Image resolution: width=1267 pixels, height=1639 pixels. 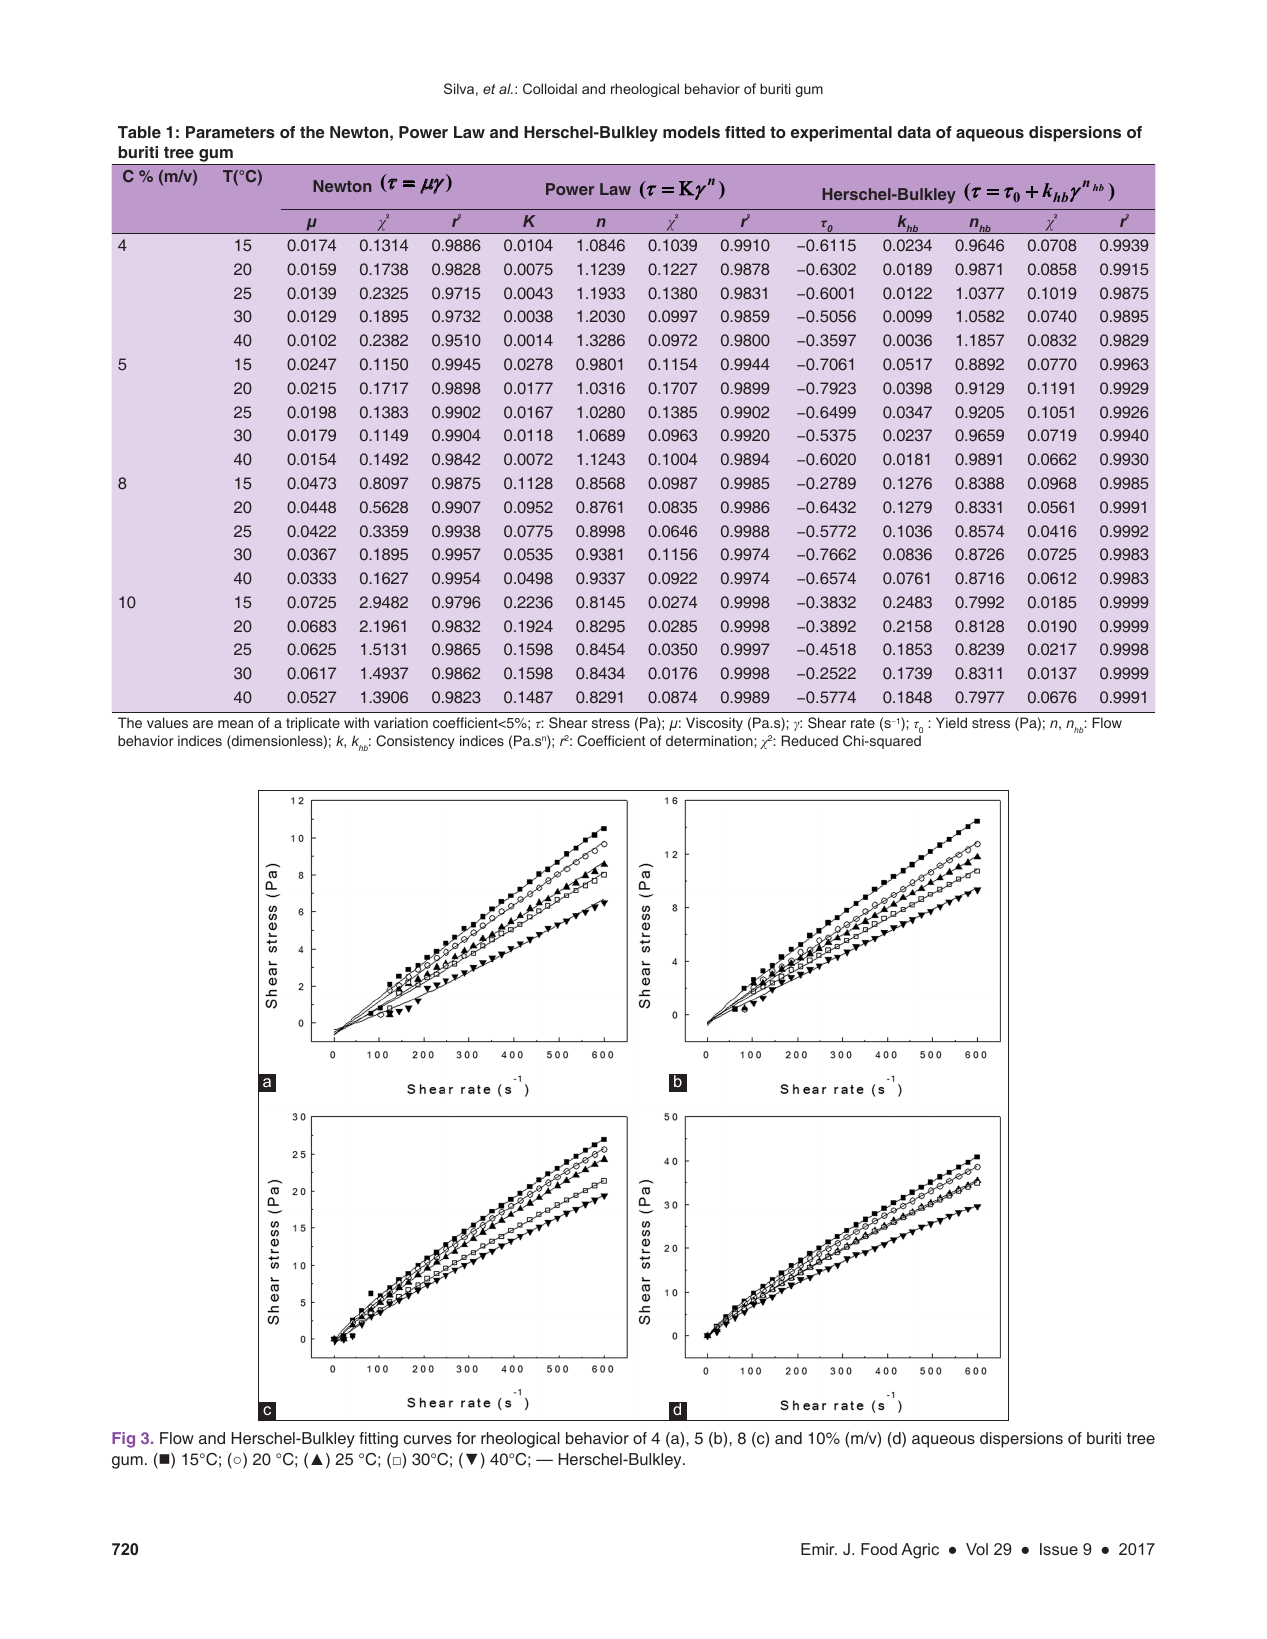 What do you see at coordinates (466, 1438) in the document?
I see `for` at bounding box center [466, 1438].
